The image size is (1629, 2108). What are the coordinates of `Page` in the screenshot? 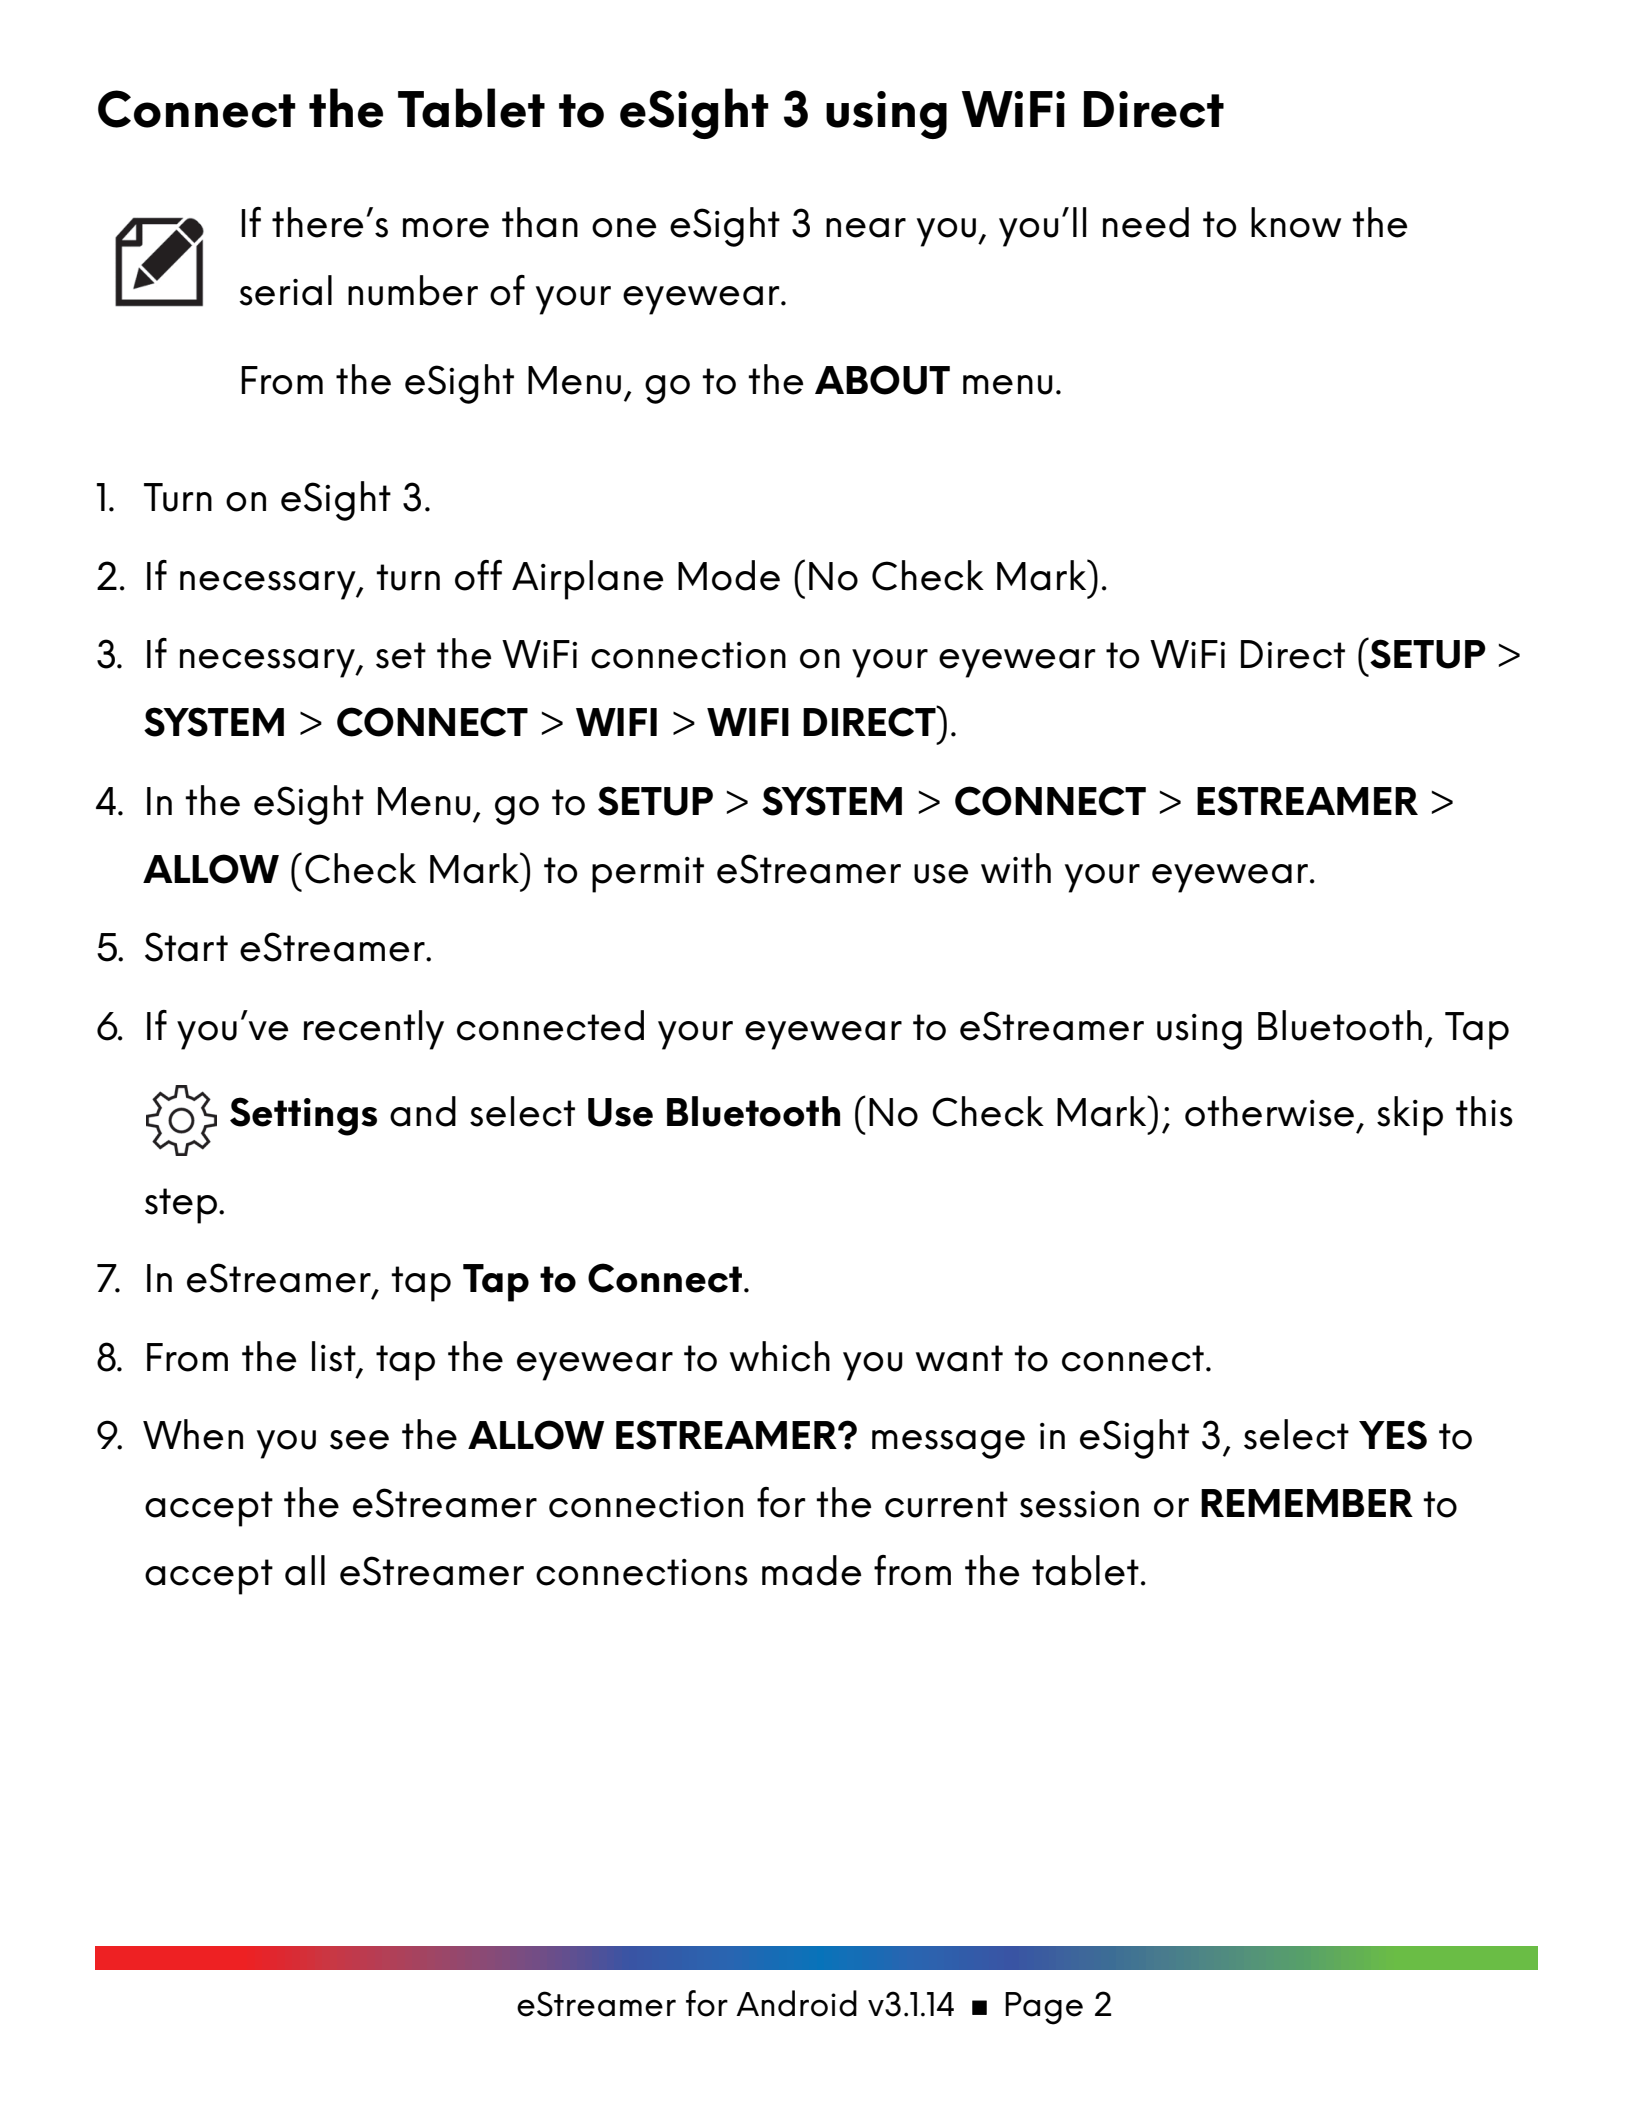 It's located at (1044, 2008).
